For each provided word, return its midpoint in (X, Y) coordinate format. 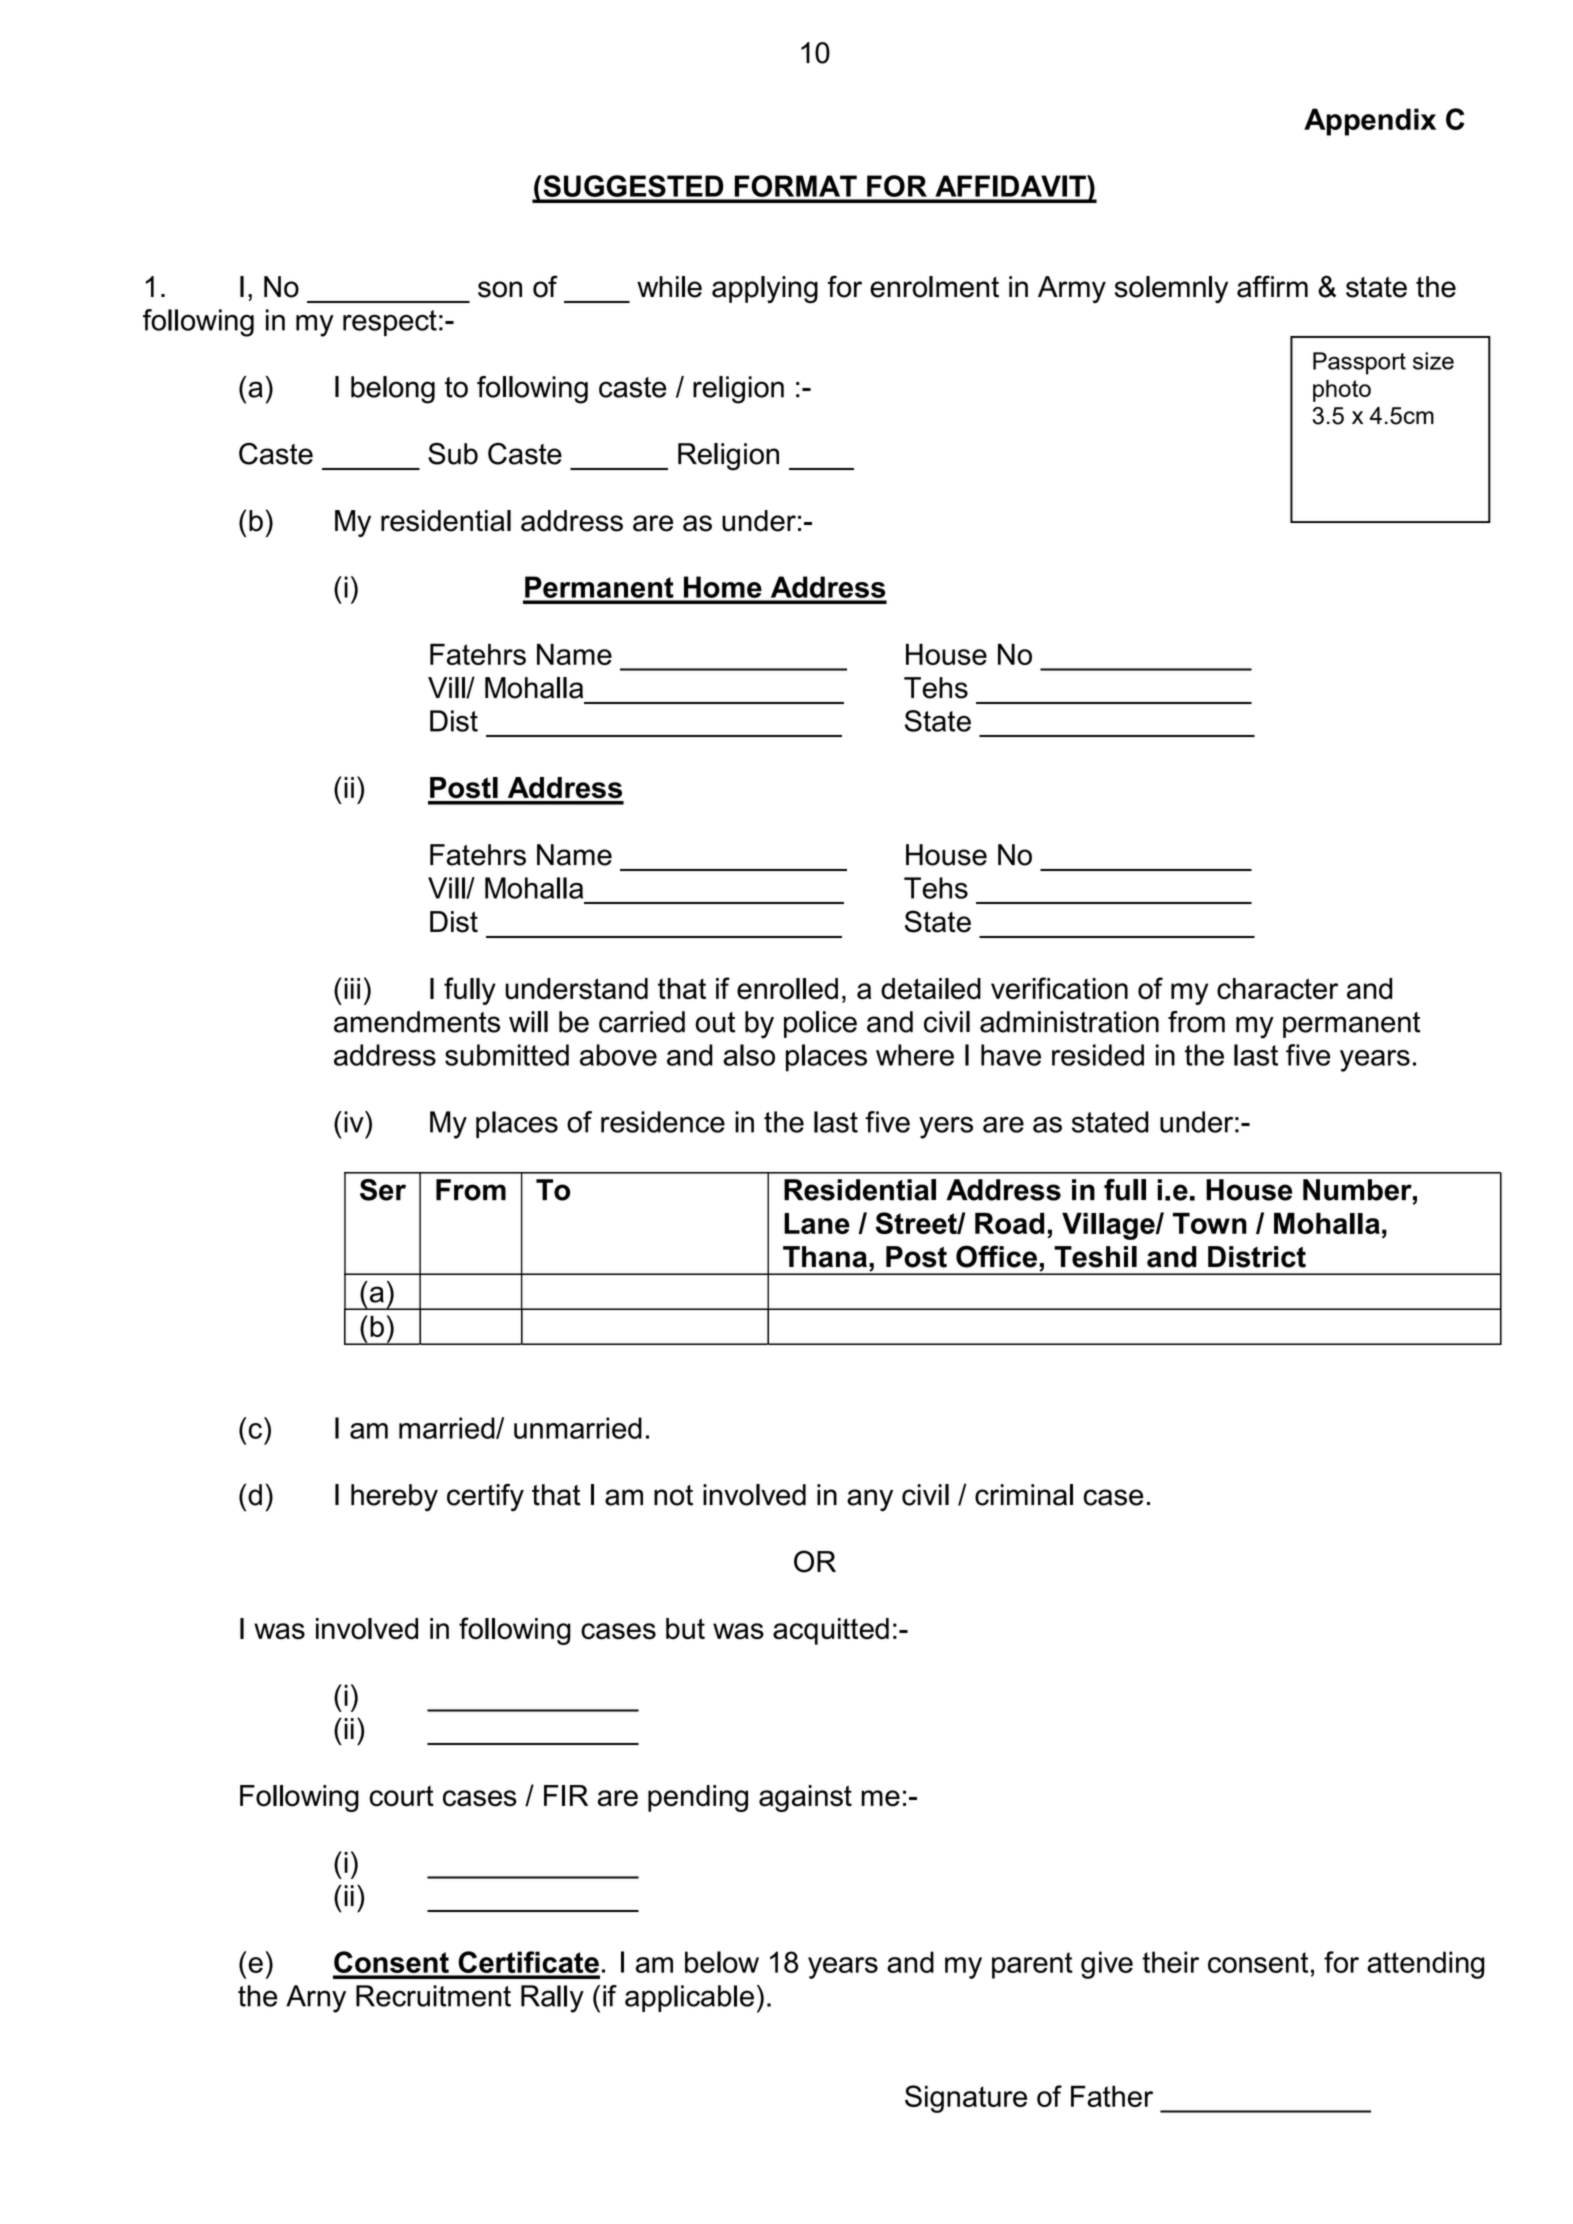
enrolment (934, 287)
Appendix (1370, 122)
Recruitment (433, 1996)
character (1277, 989)
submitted (507, 1055)
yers (946, 1127)
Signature (966, 2099)
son (500, 289)
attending (1426, 1965)
